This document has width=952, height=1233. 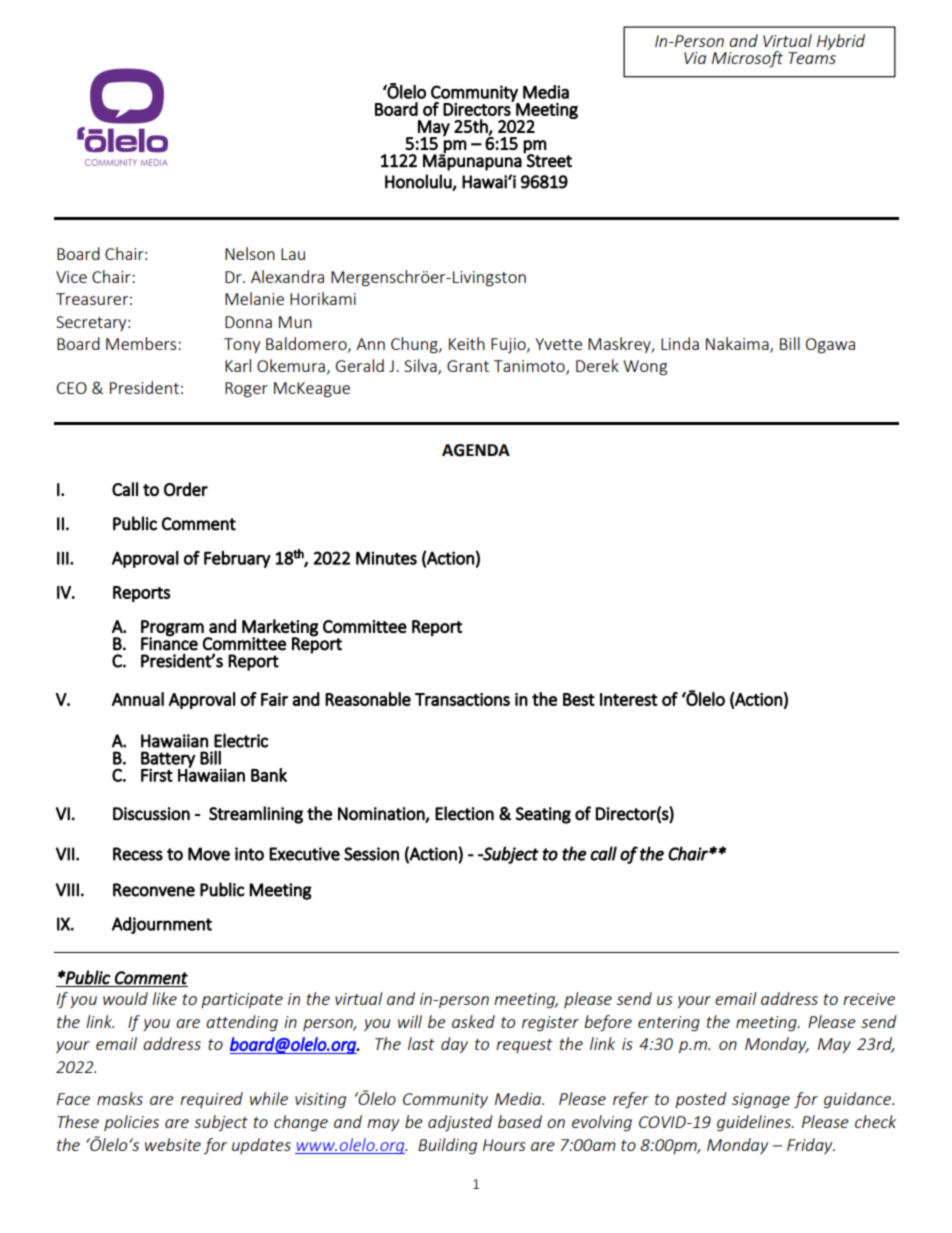 What do you see at coordinates (645, 368) in the document?
I see `Wong` at bounding box center [645, 368].
